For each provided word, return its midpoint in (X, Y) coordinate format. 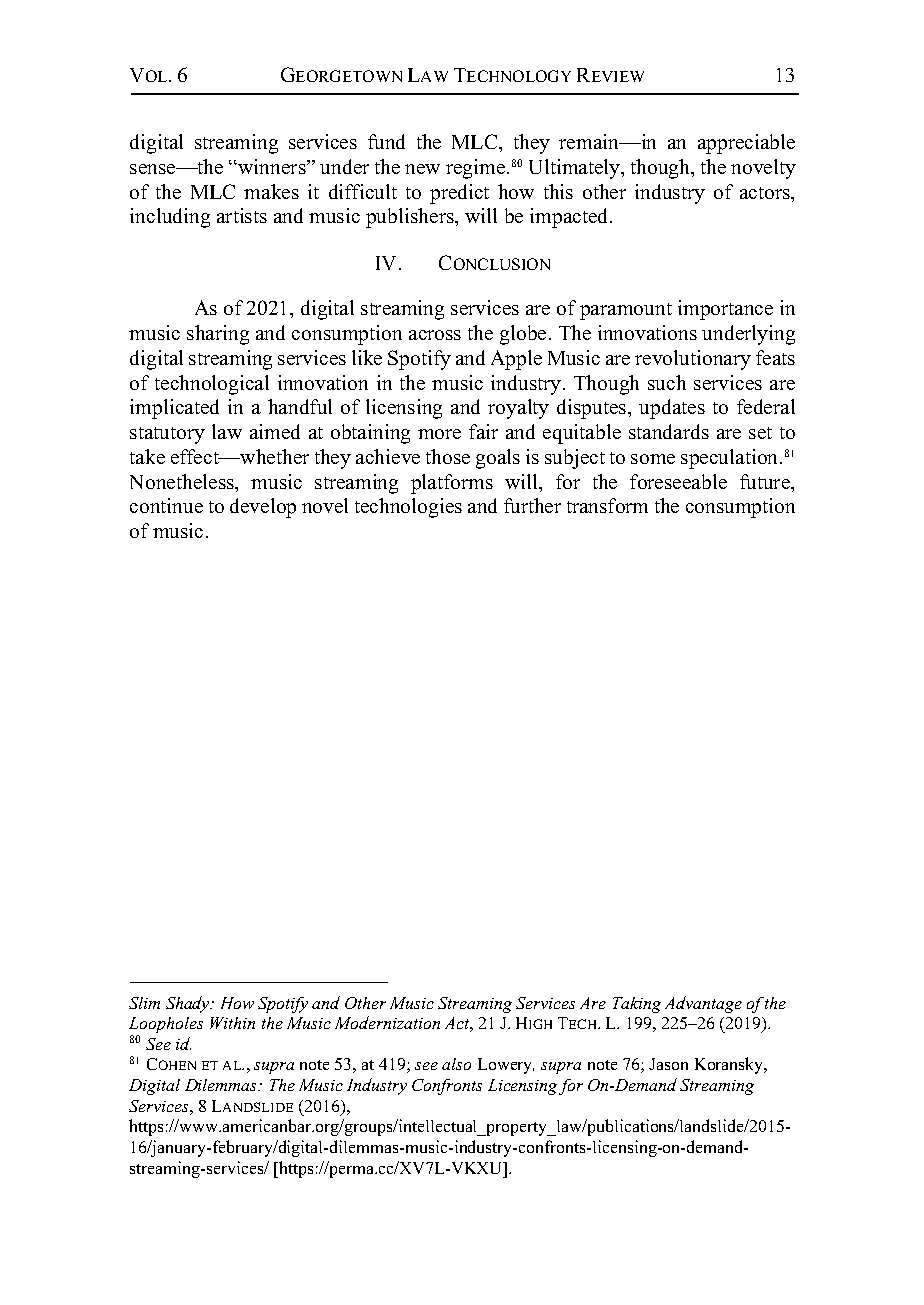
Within (232, 1023)
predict (459, 194)
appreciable (746, 144)
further (532, 505)
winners (272, 166)
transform (607, 505)
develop (263, 508)
